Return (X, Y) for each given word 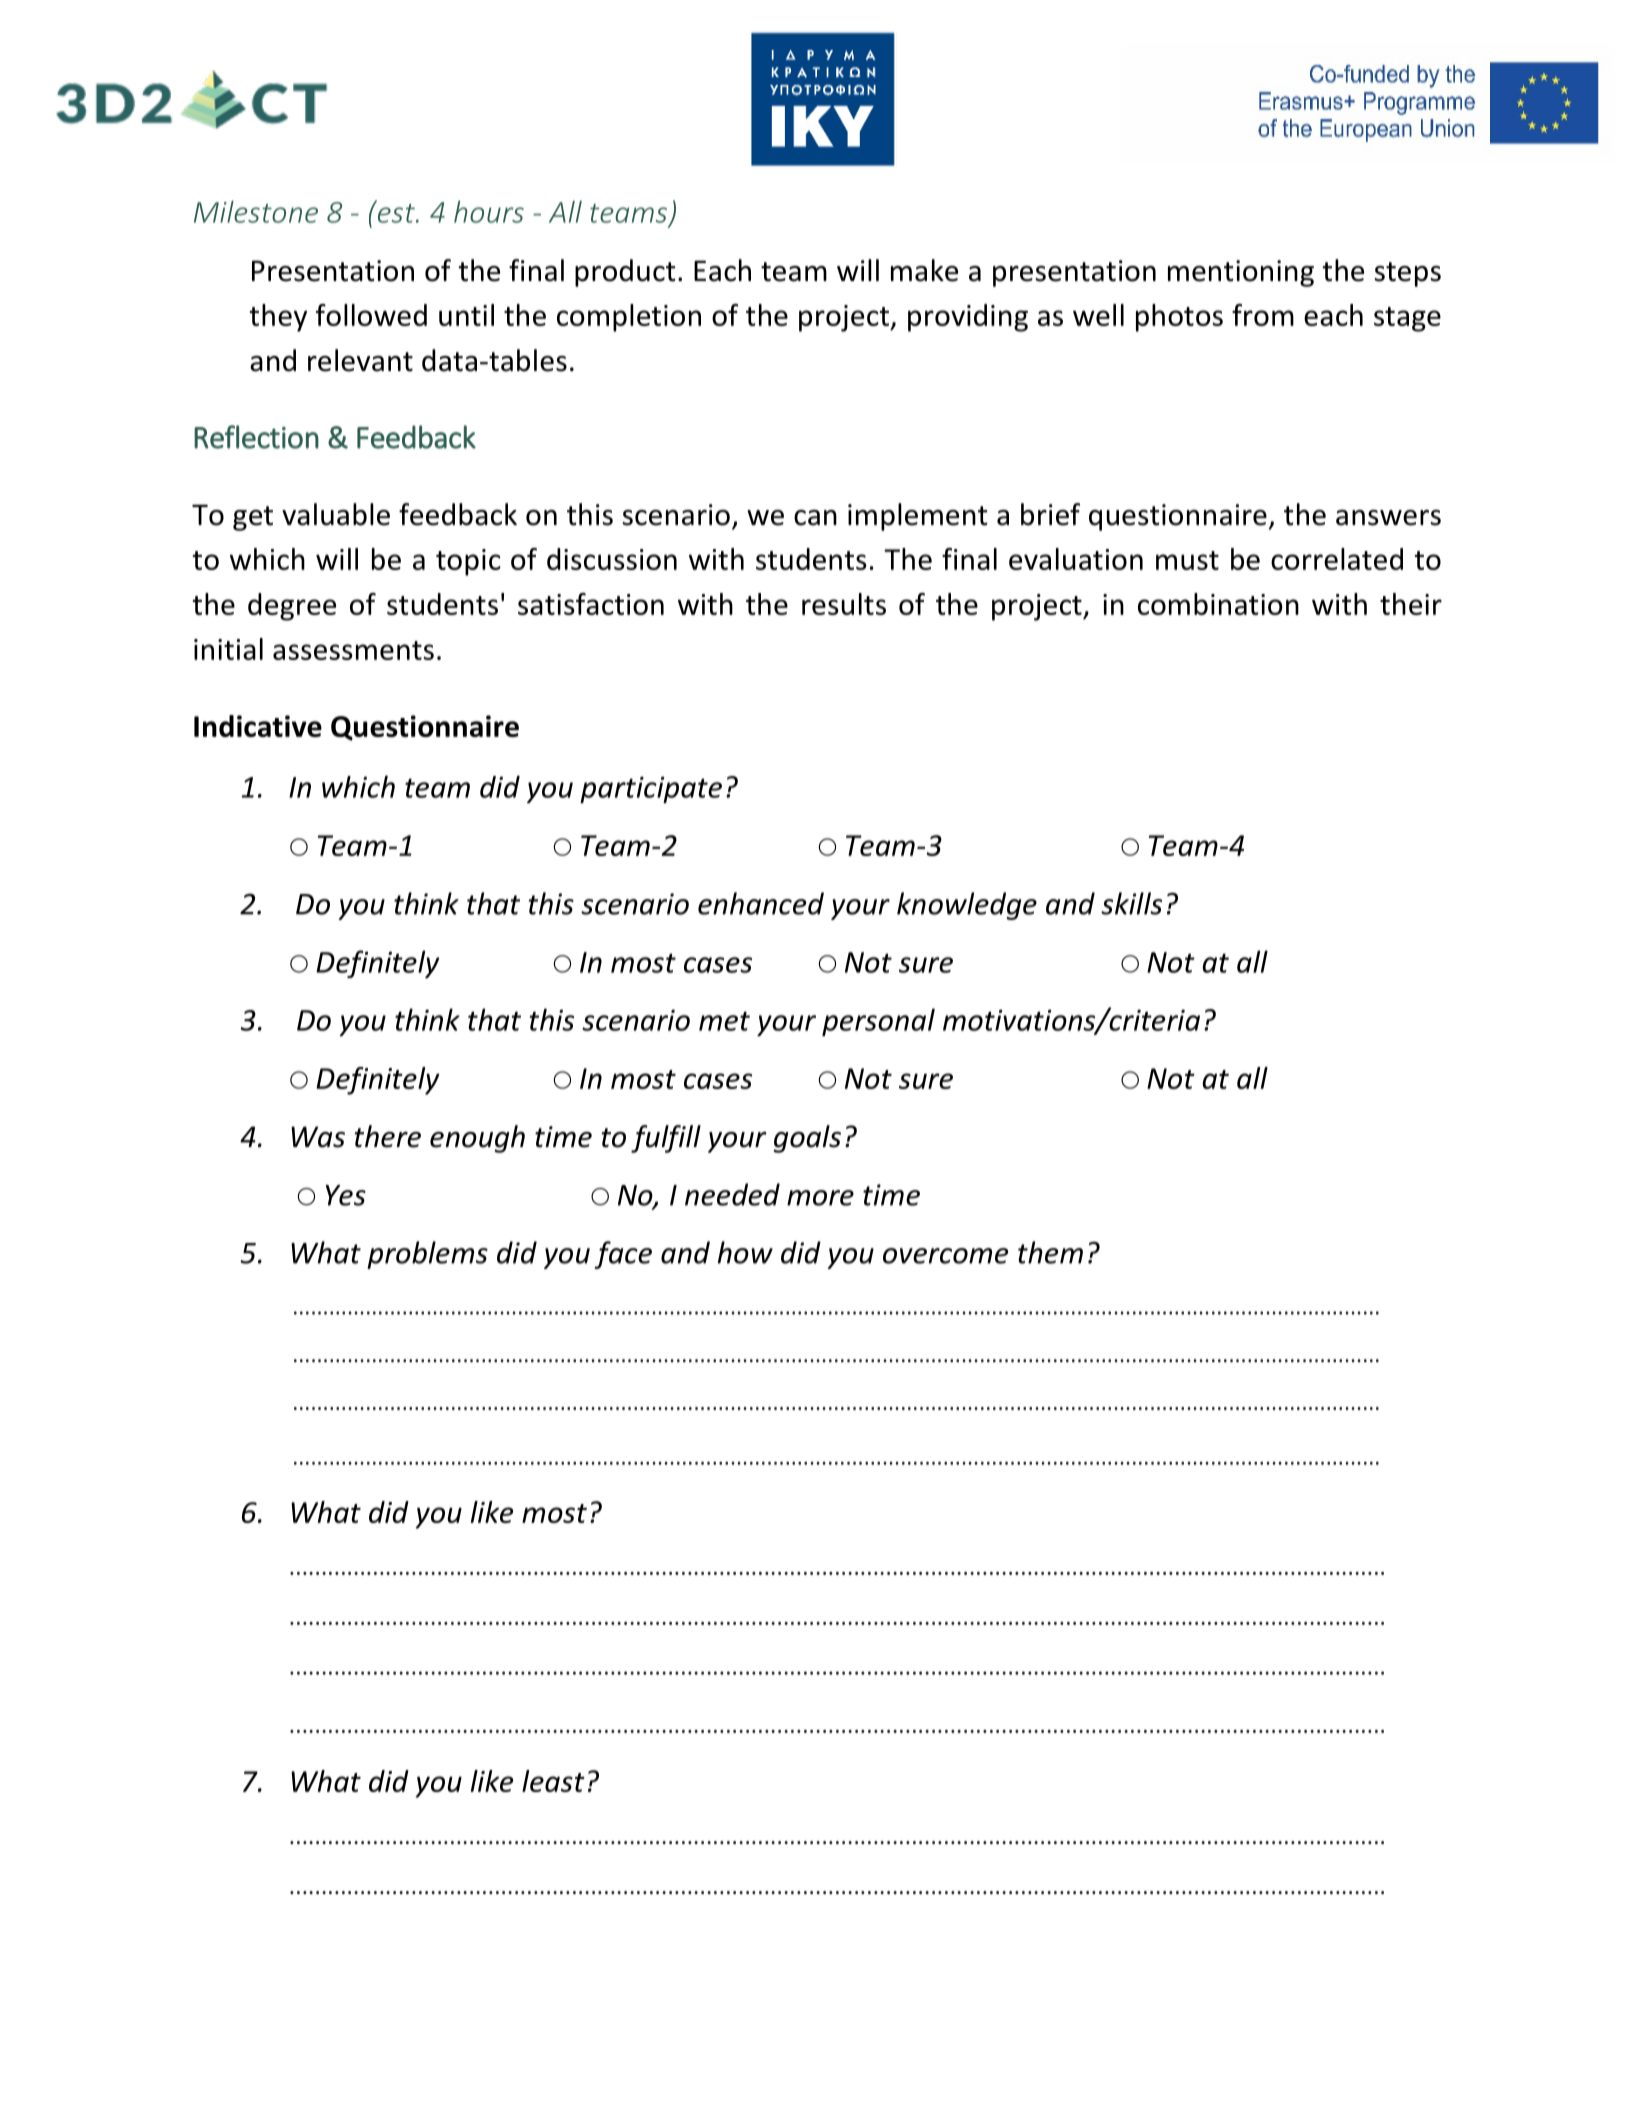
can (815, 518)
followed (371, 315)
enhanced (761, 903)
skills (1131, 903)
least (553, 1781)
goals (807, 1139)
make (924, 270)
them (1050, 1252)
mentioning (1241, 273)
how (745, 1252)
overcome (945, 1256)
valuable (336, 514)
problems (427, 1255)
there (387, 1136)
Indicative (258, 726)
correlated (1337, 559)
